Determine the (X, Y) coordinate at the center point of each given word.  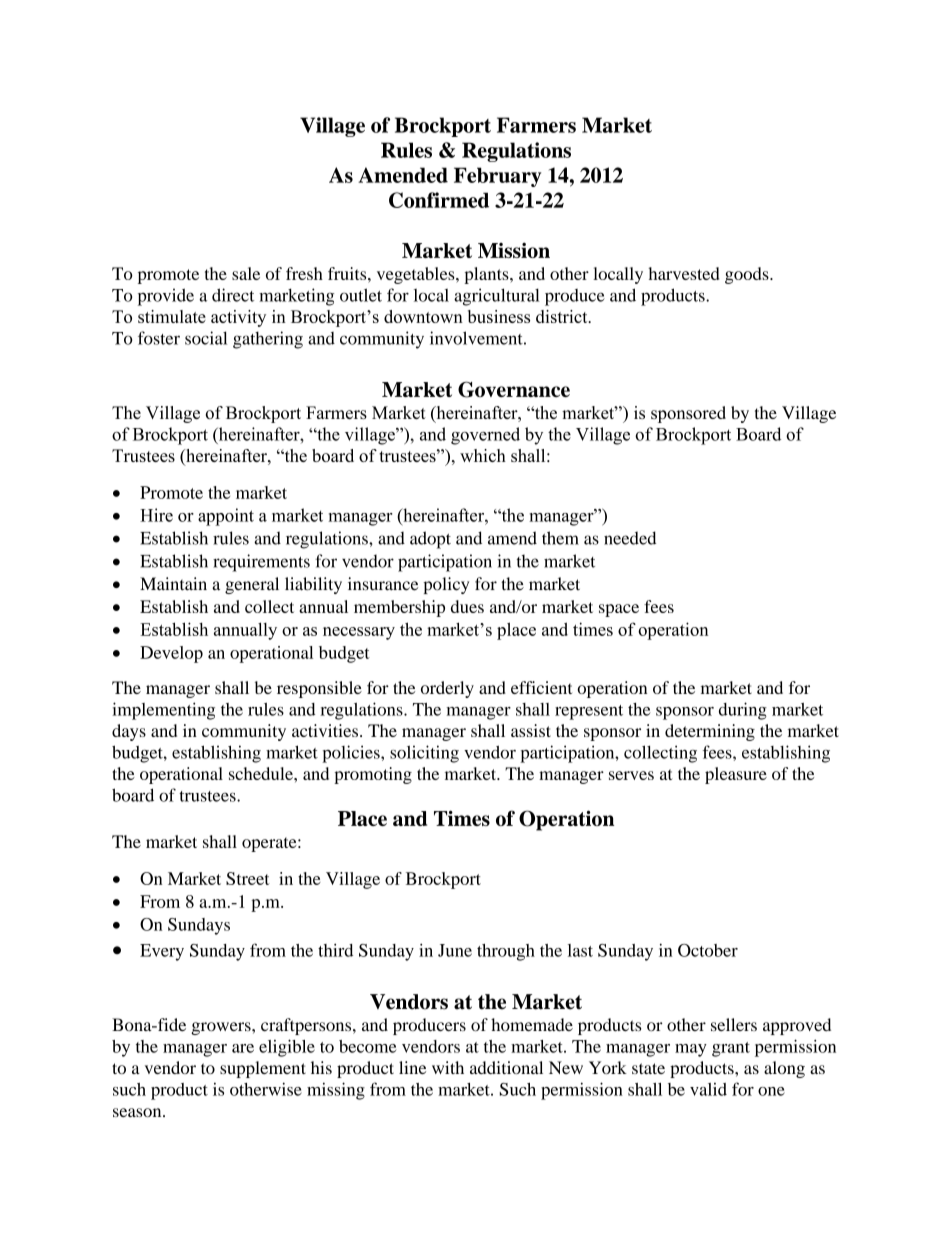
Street (248, 878)
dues (467, 606)
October (708, 950)
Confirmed (439, 200)
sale (246, 273)
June (455, 950)
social (206, 338)
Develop (171, 654)
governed (485, 436)
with (448, 1067)
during (743, 711)
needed (630, 538)
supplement (263, 1069)
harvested (683, 273)
